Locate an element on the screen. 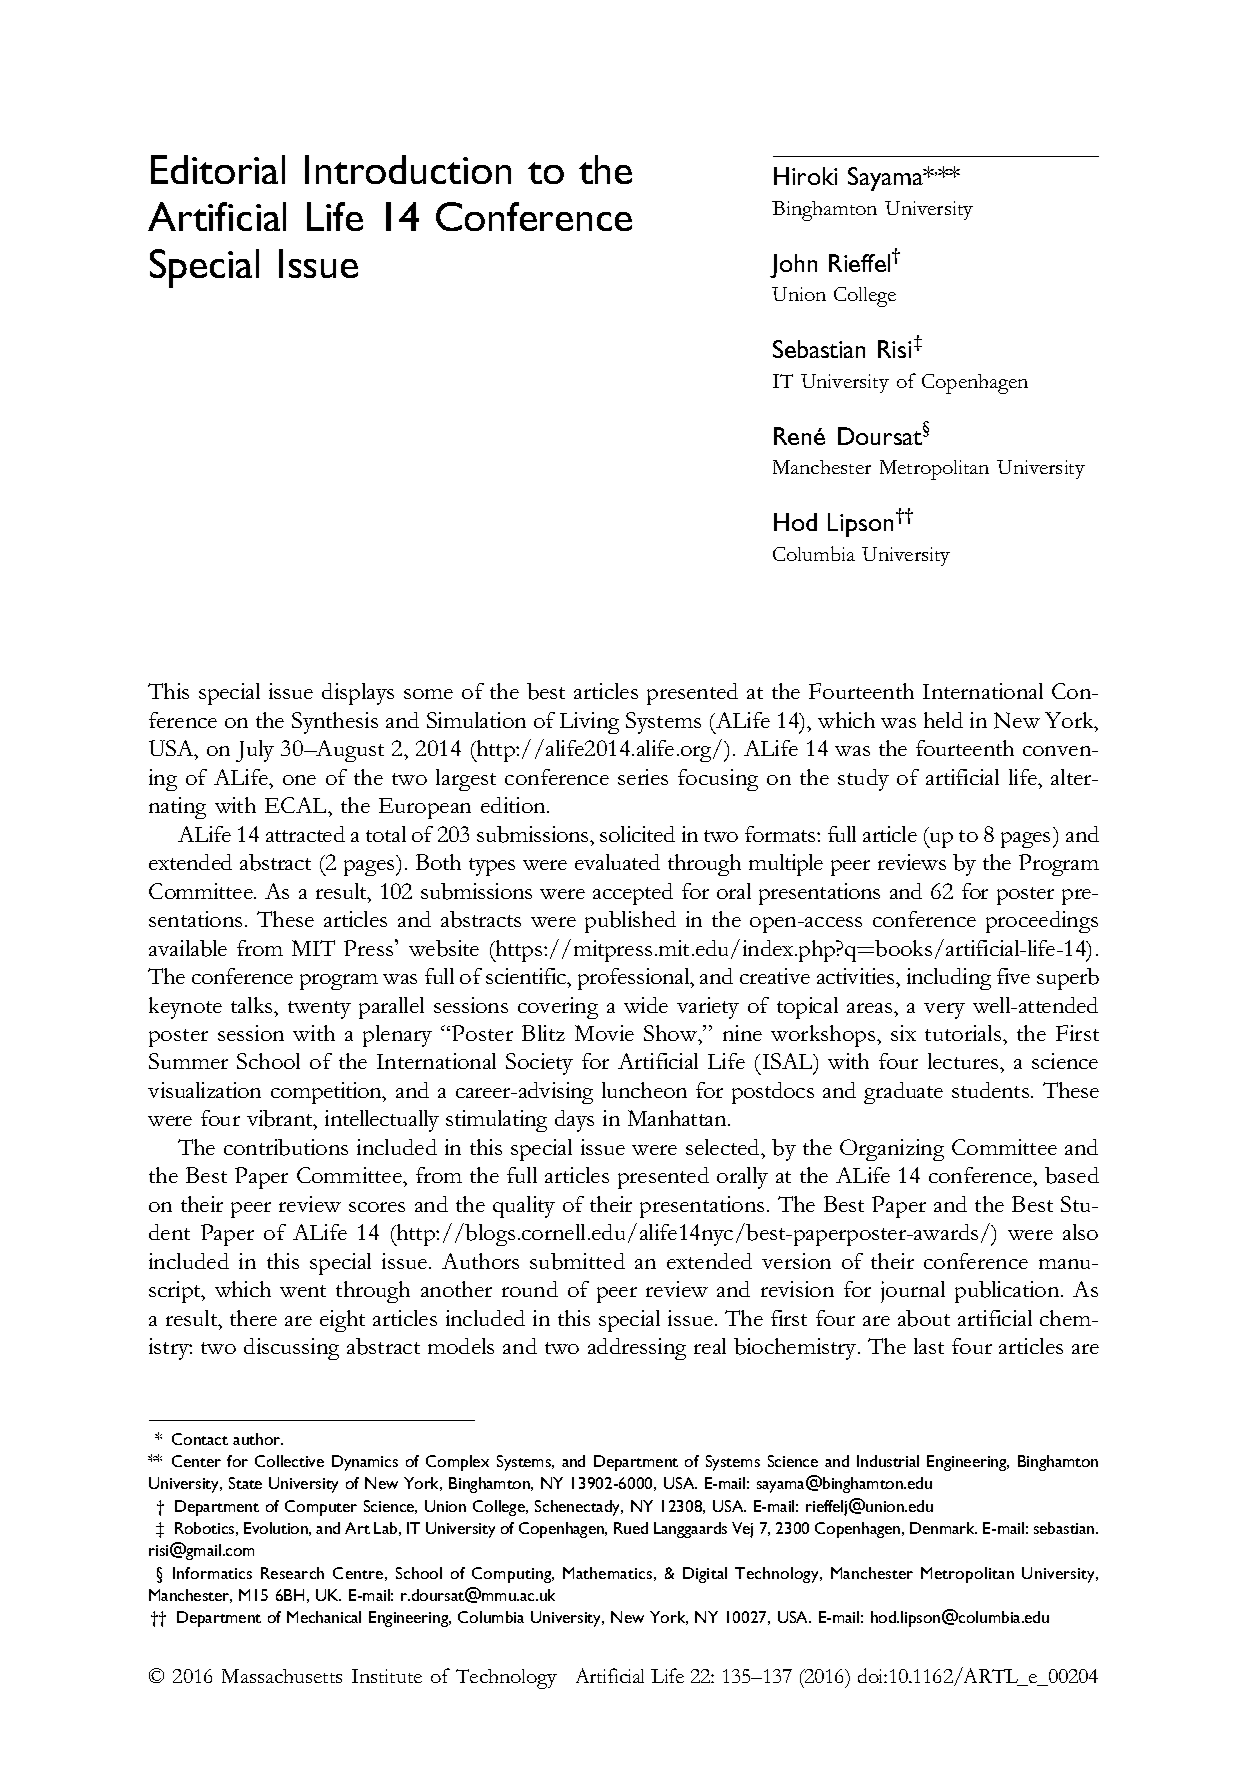  Hiroki is located at coordinates (805, 176).
